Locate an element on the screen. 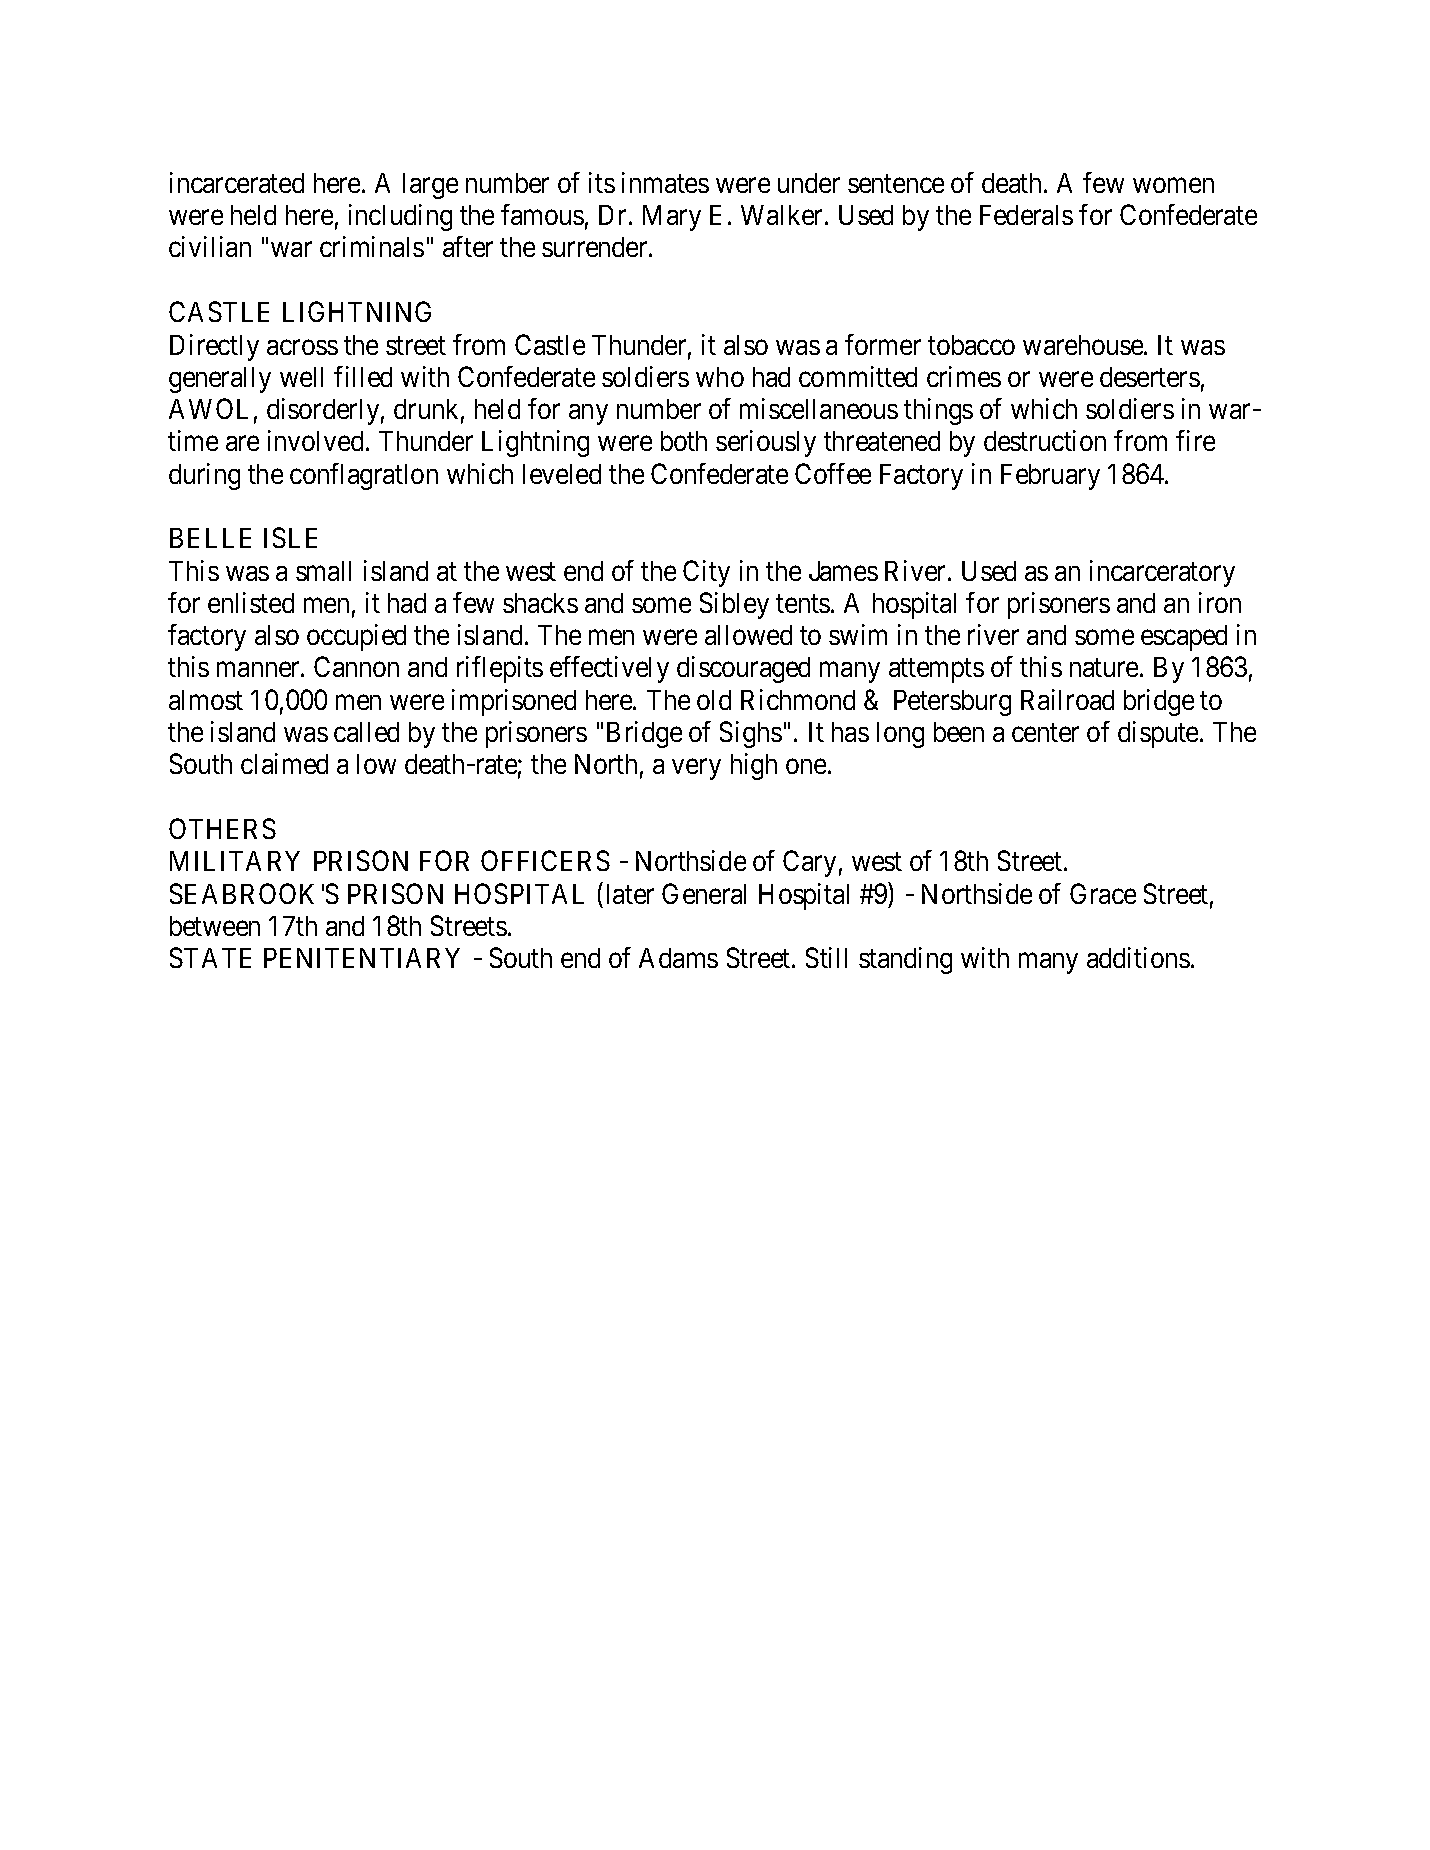  City is located at coordinates (706, 573).
